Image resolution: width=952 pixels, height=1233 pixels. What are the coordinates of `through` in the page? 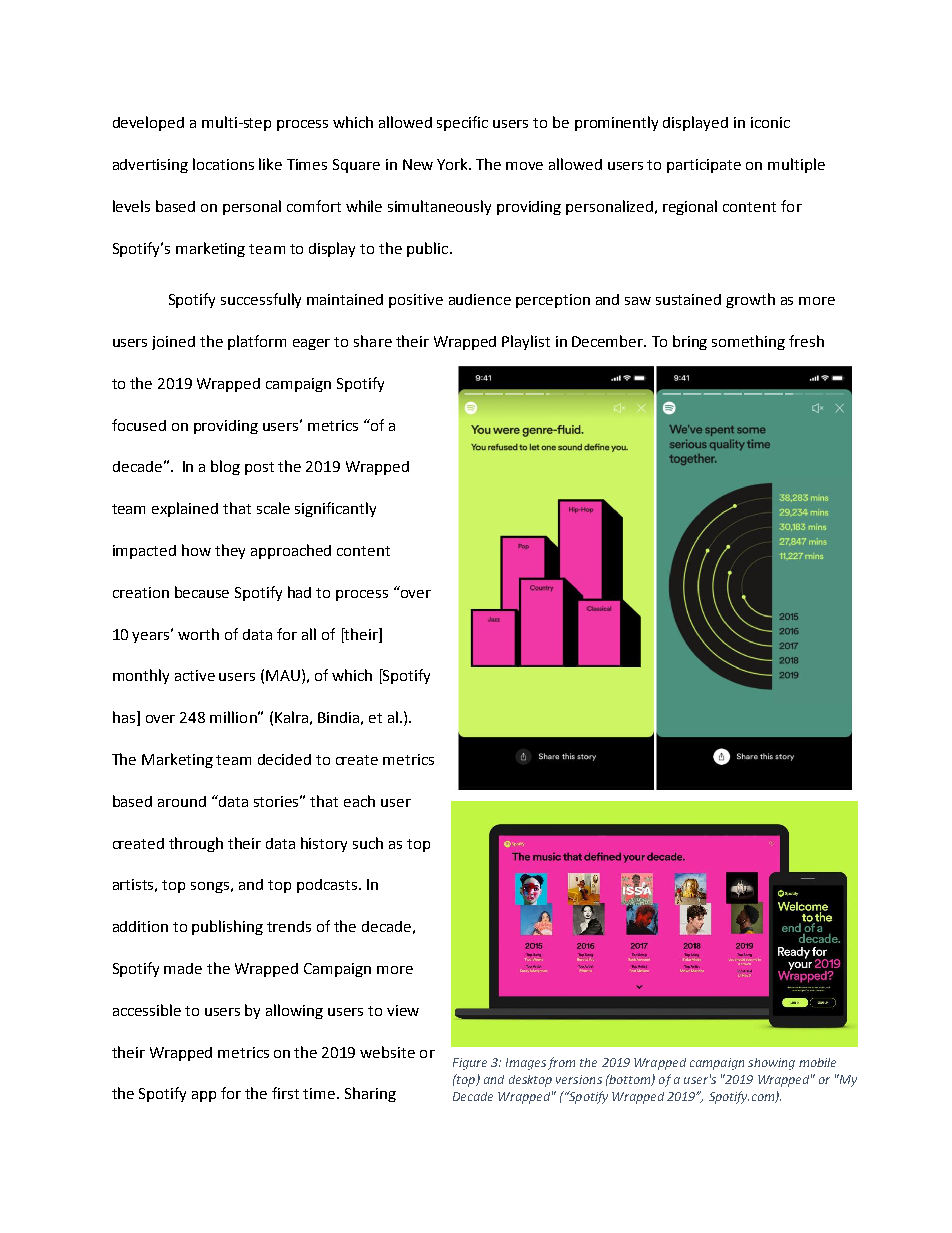 It's located at (196, 844).
